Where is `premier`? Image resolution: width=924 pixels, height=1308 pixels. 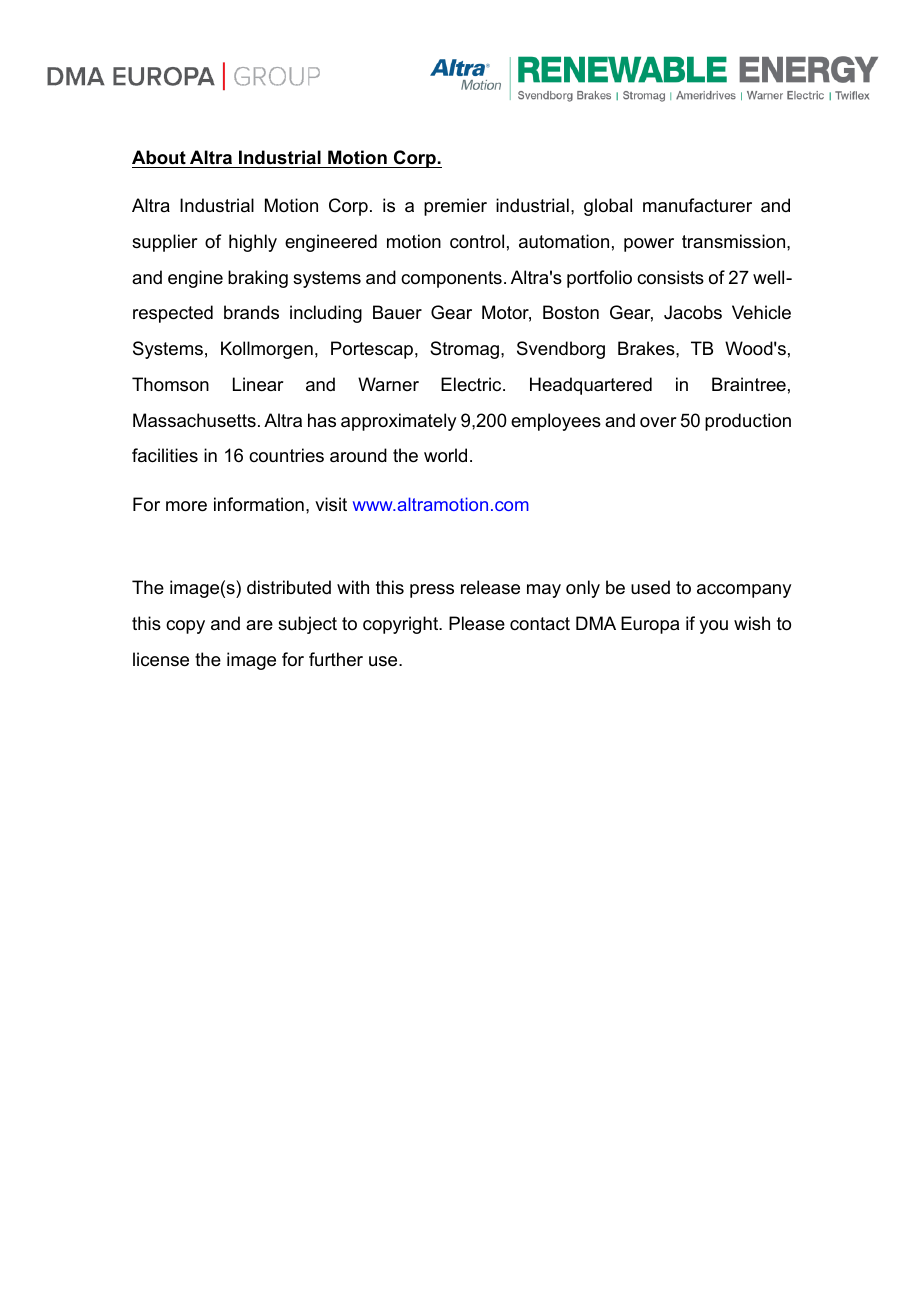 premier is located at coordinates (455, 207).
